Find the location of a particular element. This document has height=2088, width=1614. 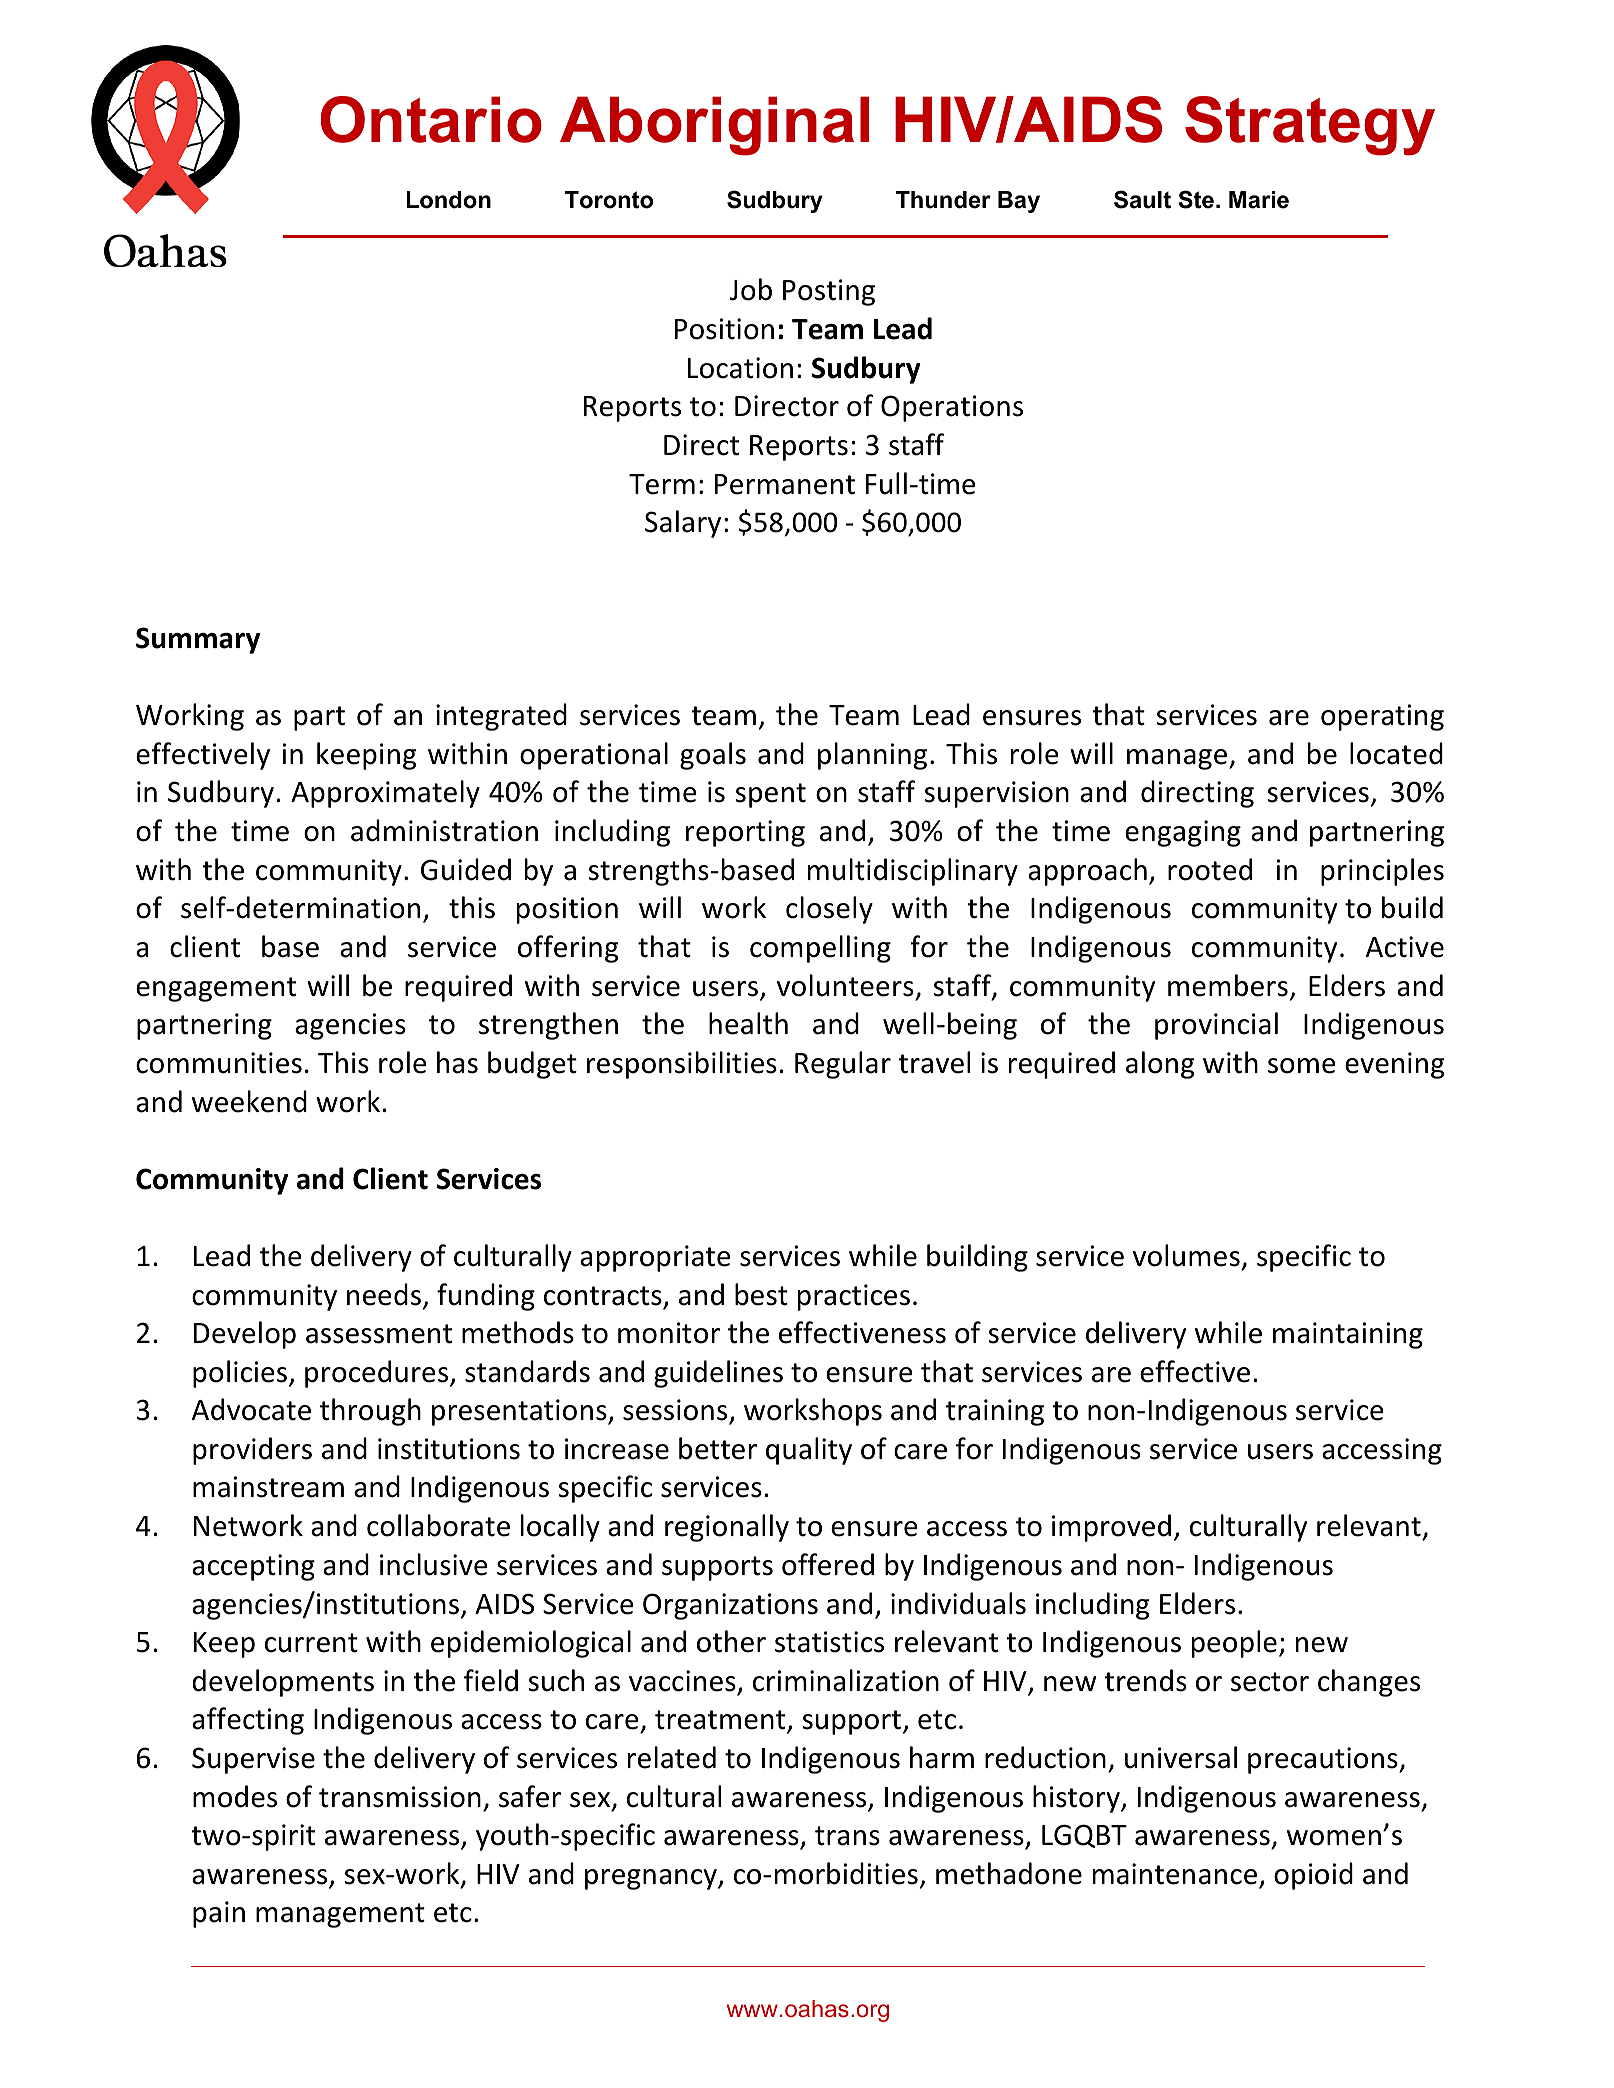

Marie is located at coordinates (1259, 200).
